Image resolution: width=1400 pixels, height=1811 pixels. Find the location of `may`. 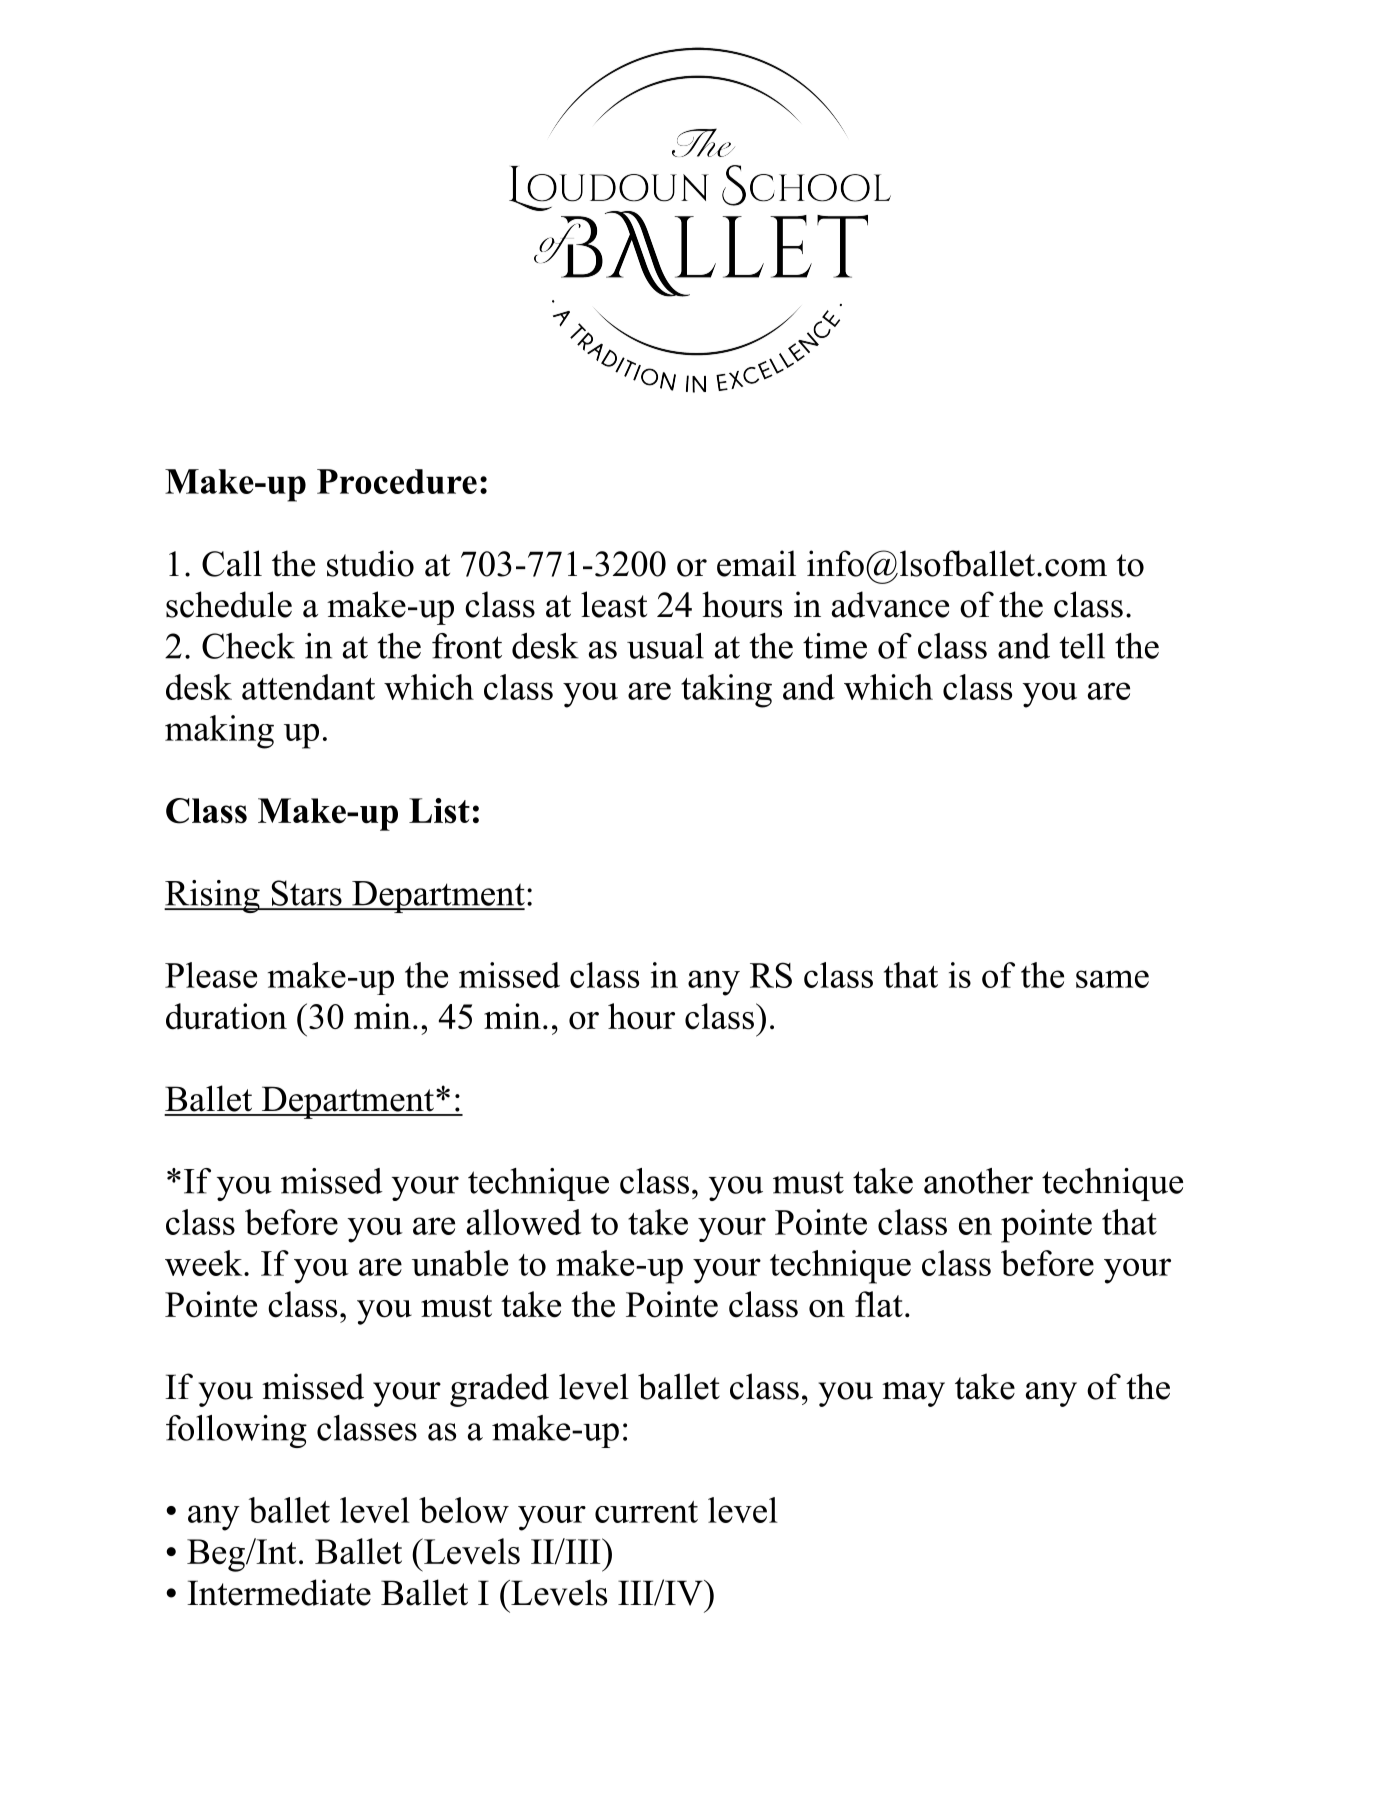

may is located at coordinates (913, 1394).
